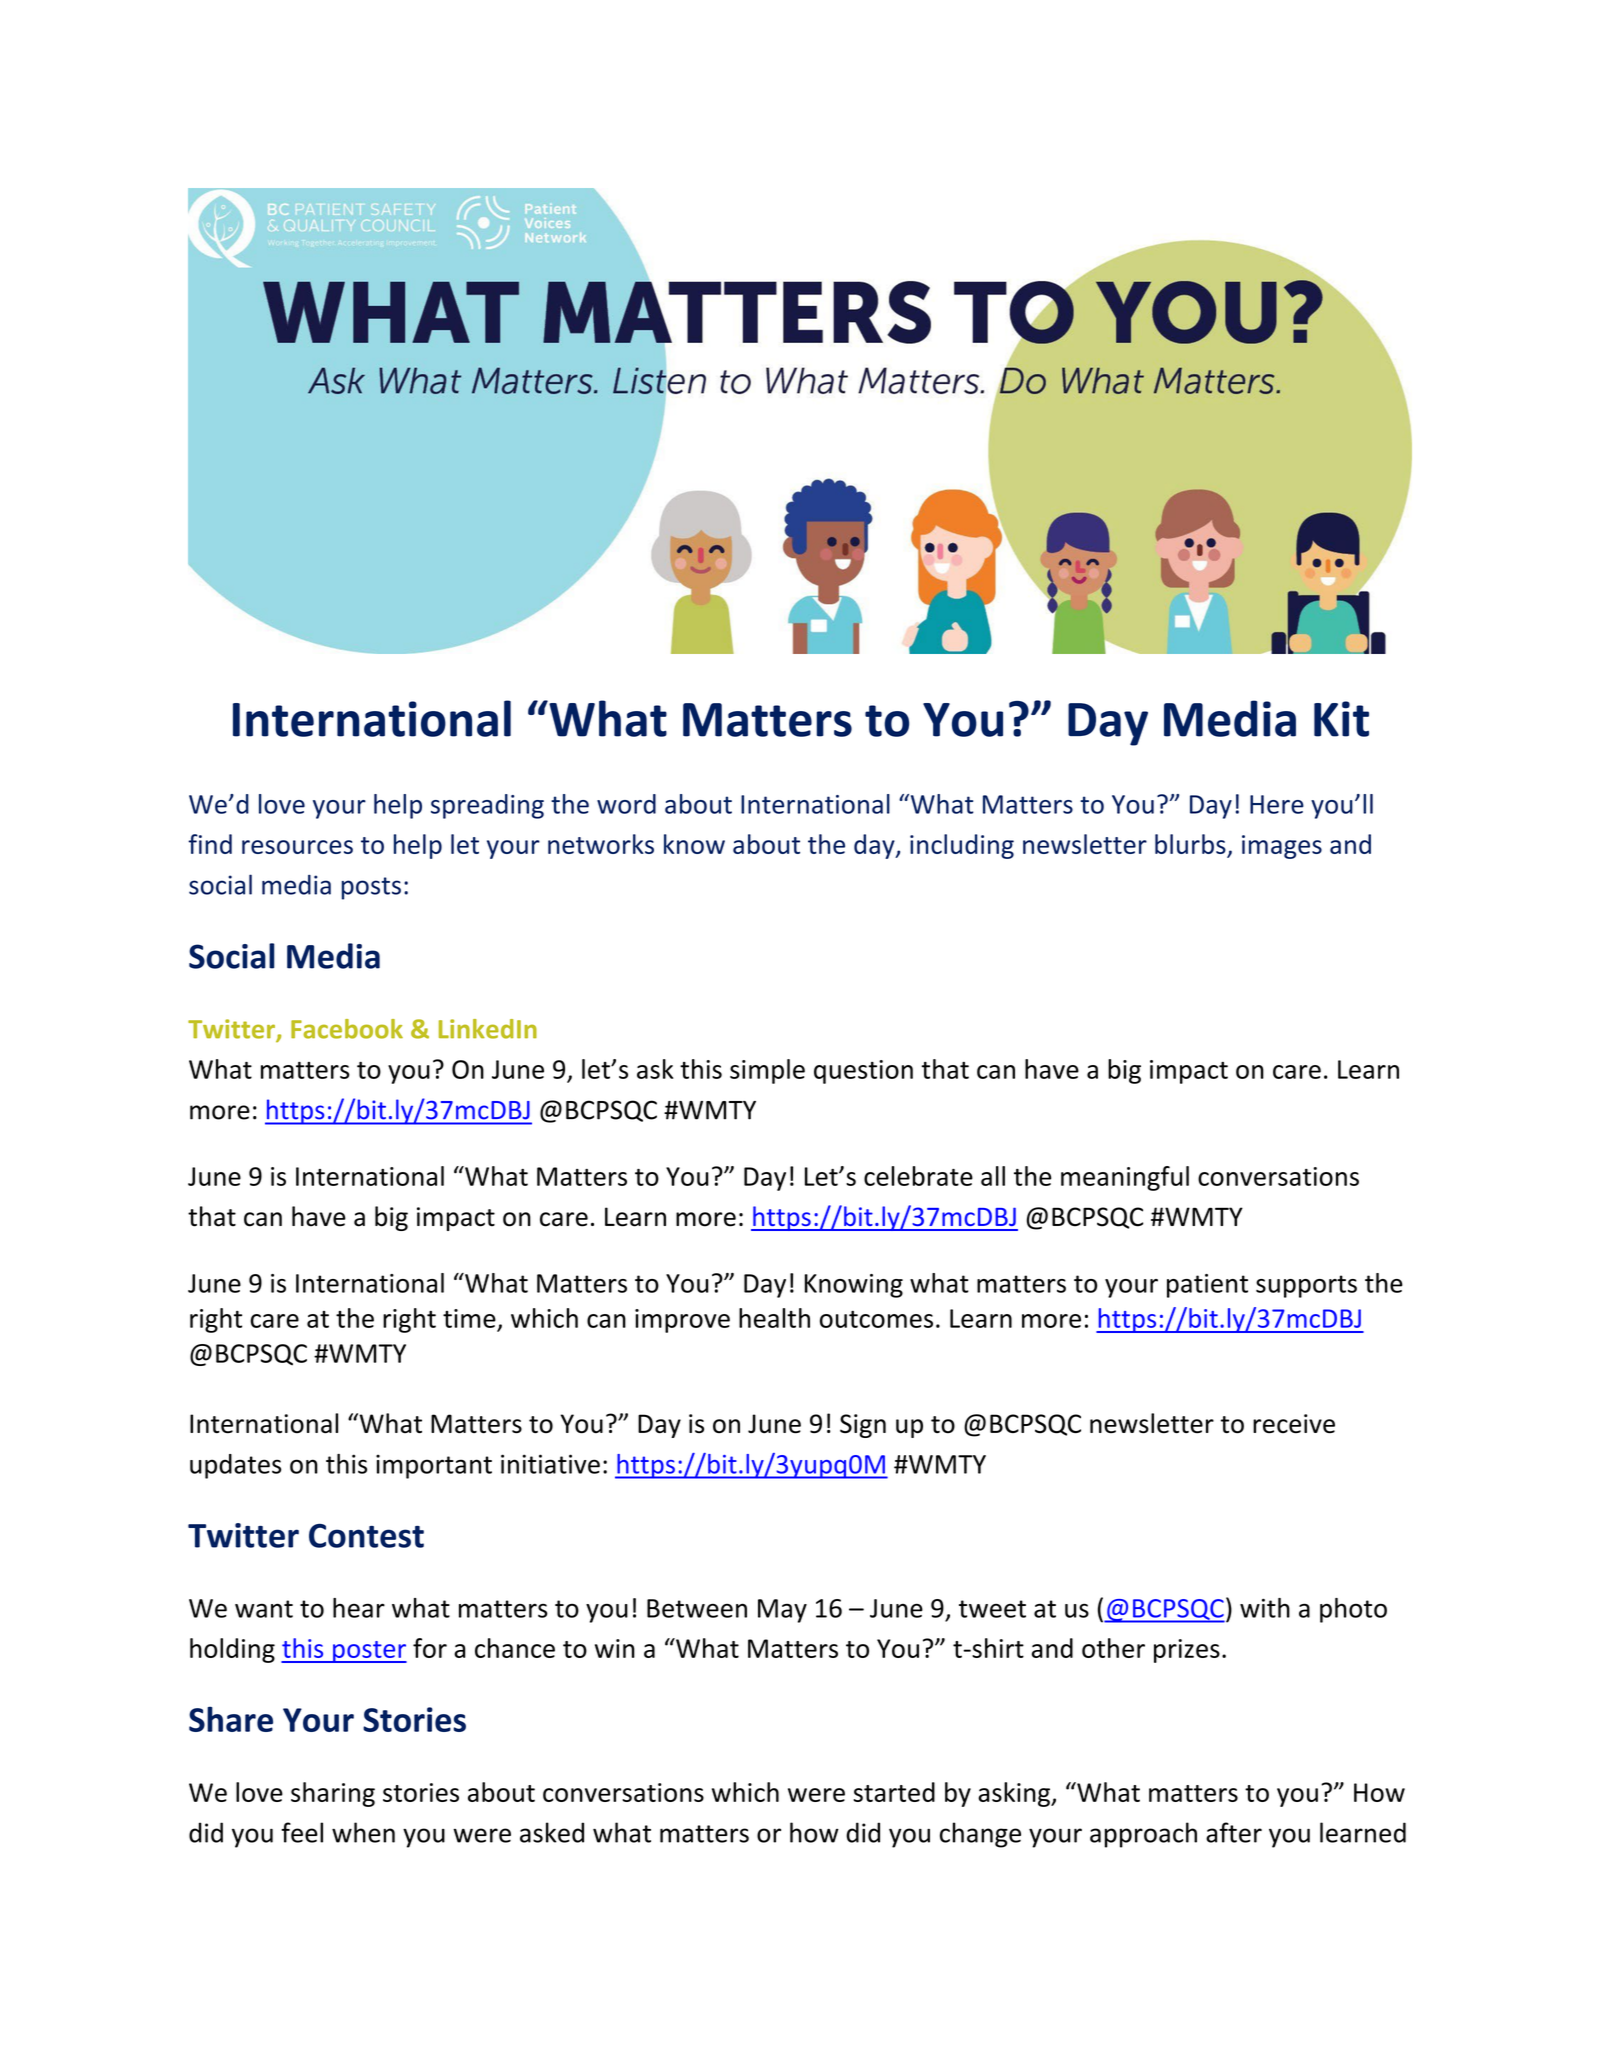 Image resolution: width=1600 pixels, height=2071 pixels. What do you see at coordinates (1125, 1178) in the document?
I see `meaningful` at bounding box center [1125, 1178].
